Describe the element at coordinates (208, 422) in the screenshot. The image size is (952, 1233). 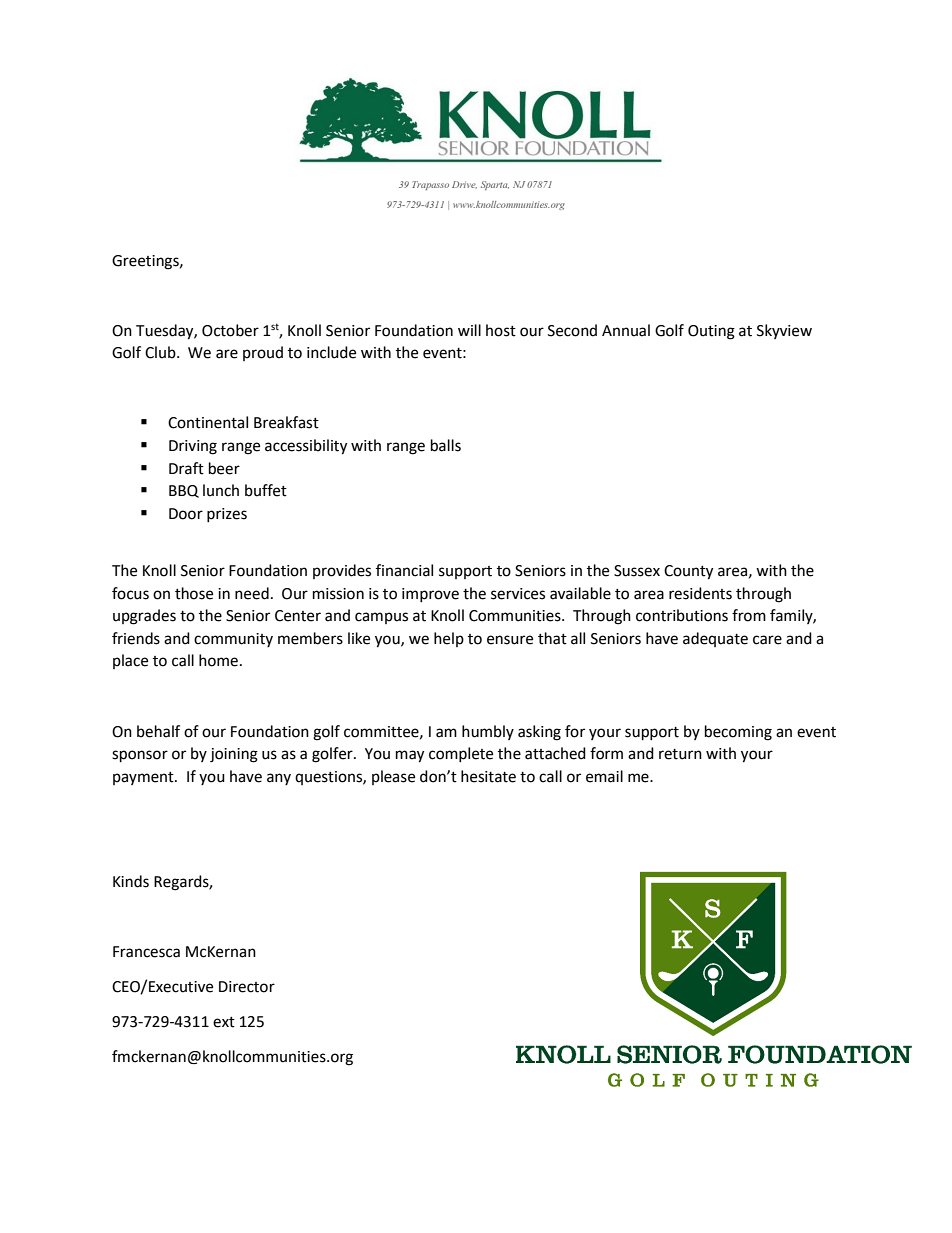
I see `Continental` at that location.
